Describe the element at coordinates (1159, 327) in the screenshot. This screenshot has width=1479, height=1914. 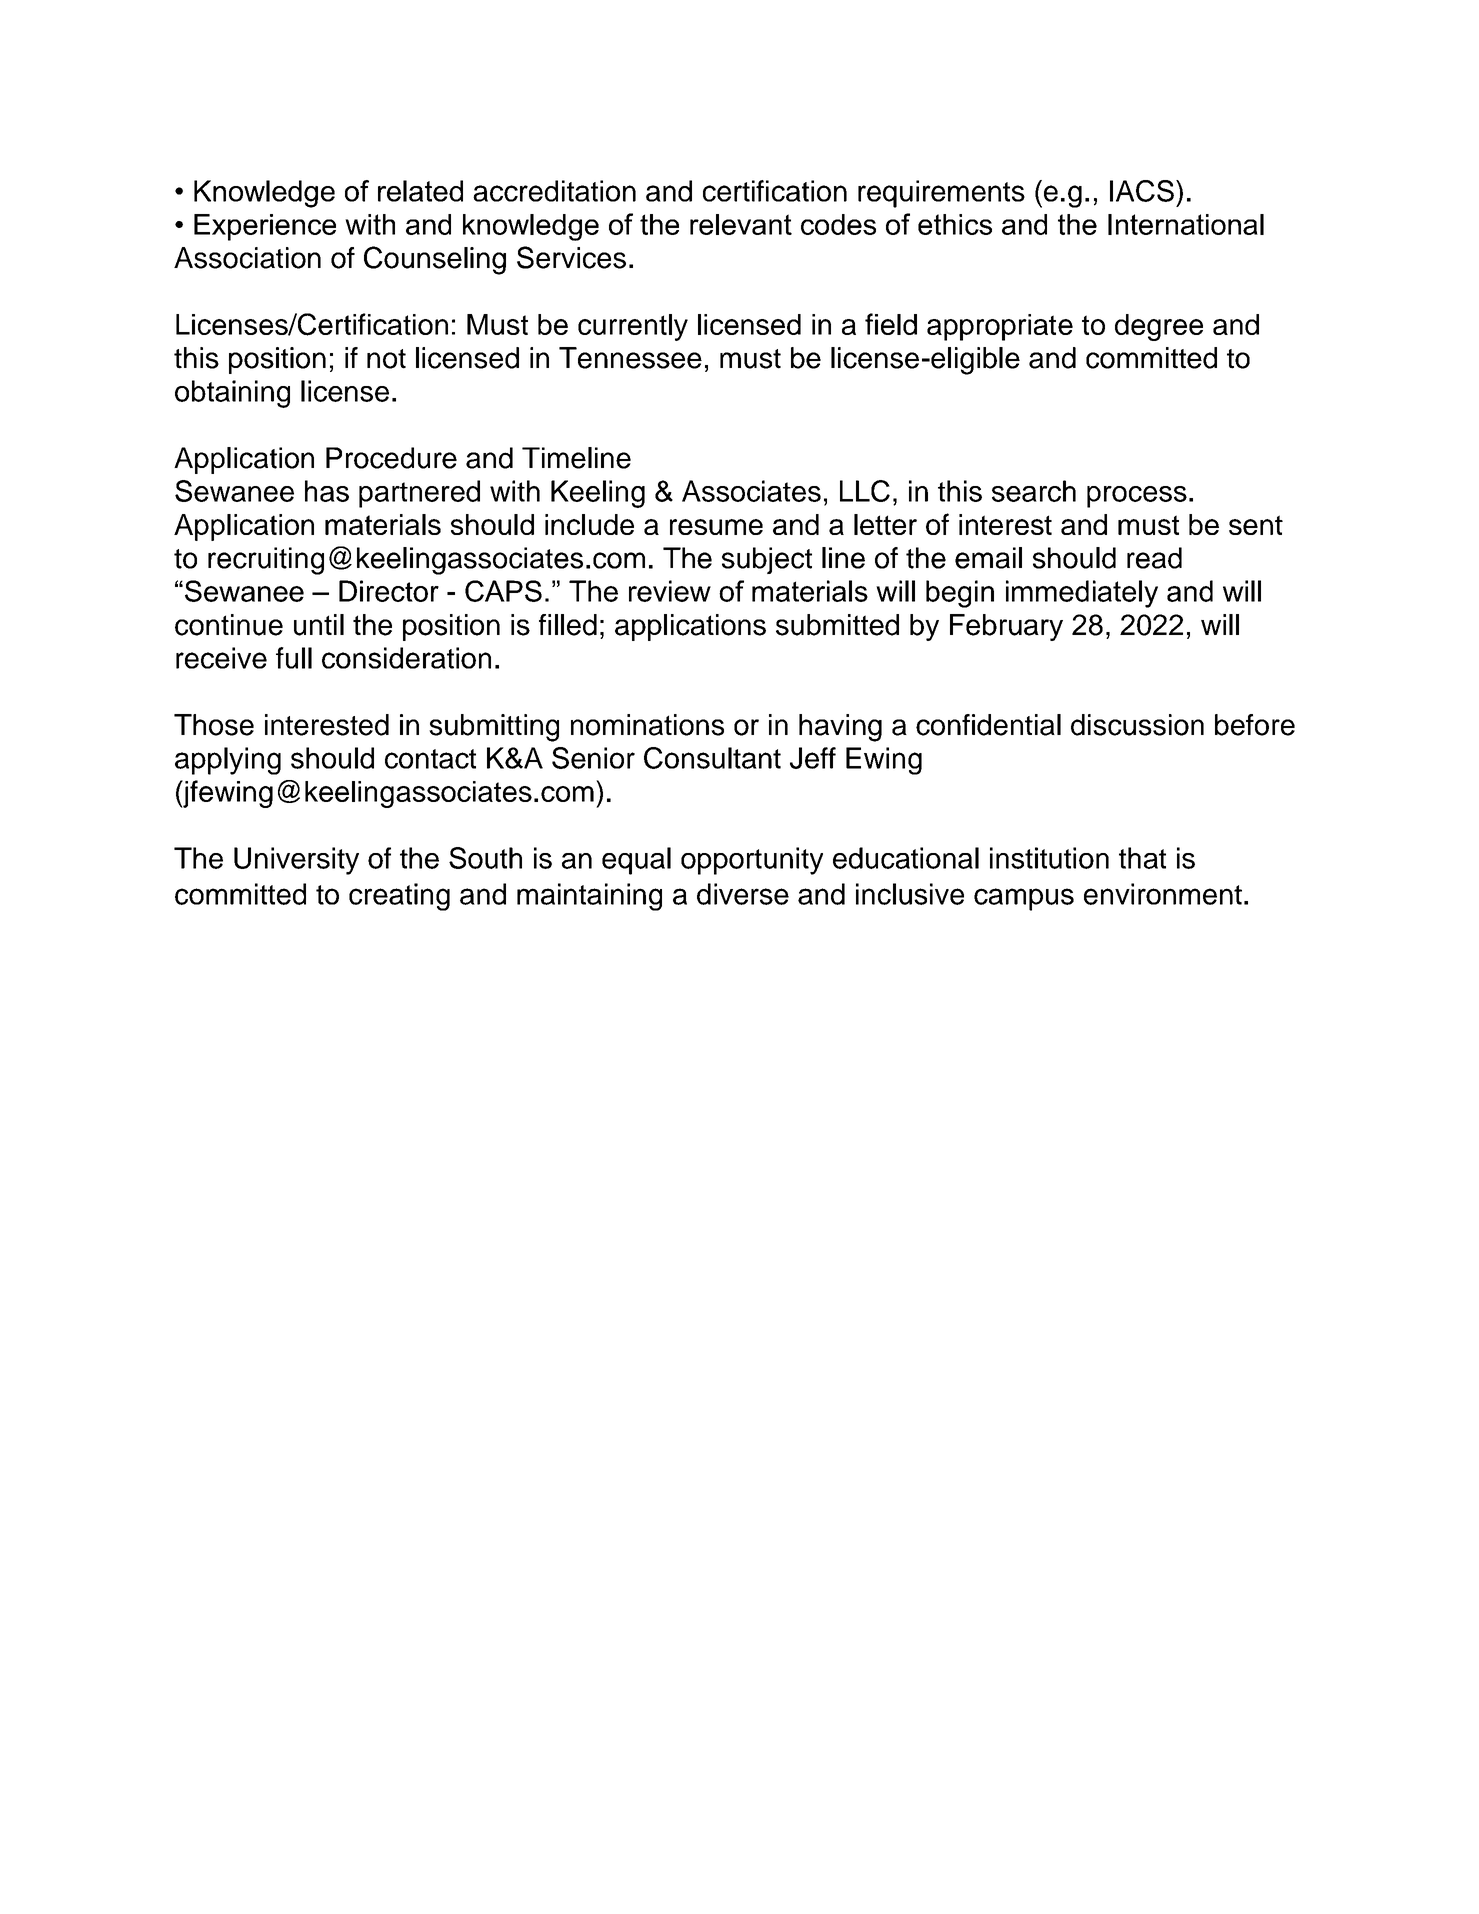
I see `degree` at that location.
